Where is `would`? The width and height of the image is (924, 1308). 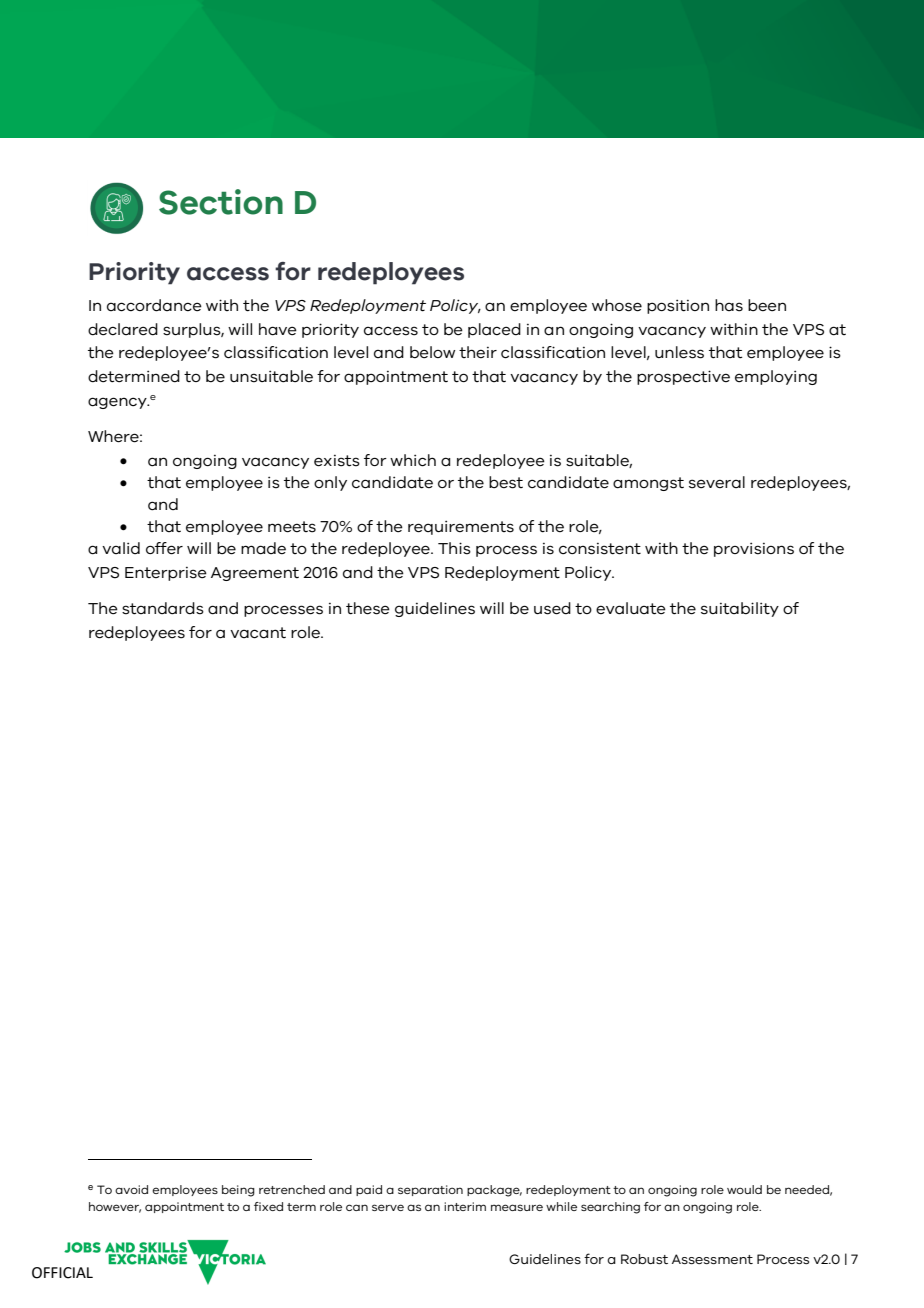
would is located at coordinates (744, 1189).
